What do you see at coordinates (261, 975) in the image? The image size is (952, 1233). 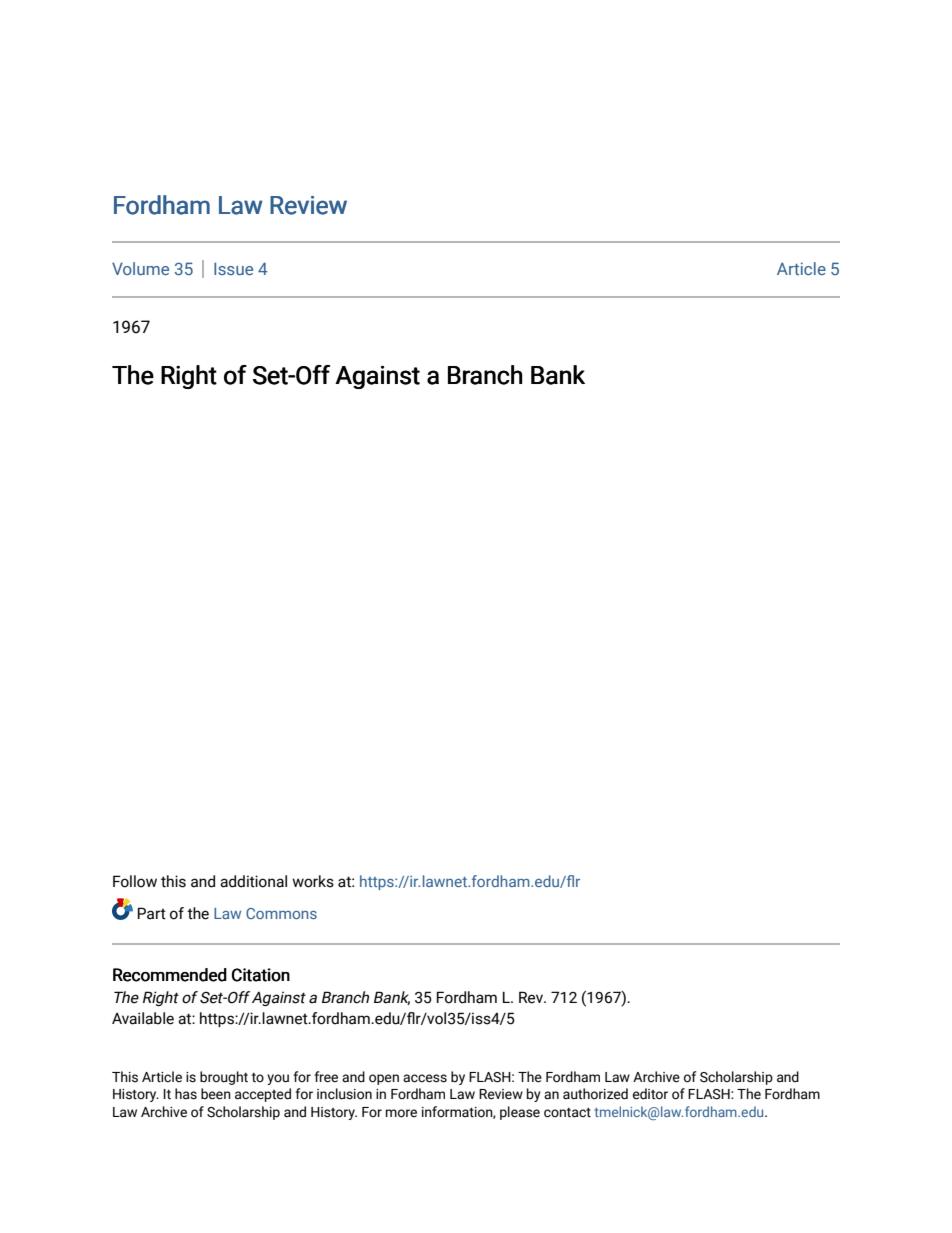 I see `Citation` at bounding box center [261, 975].
